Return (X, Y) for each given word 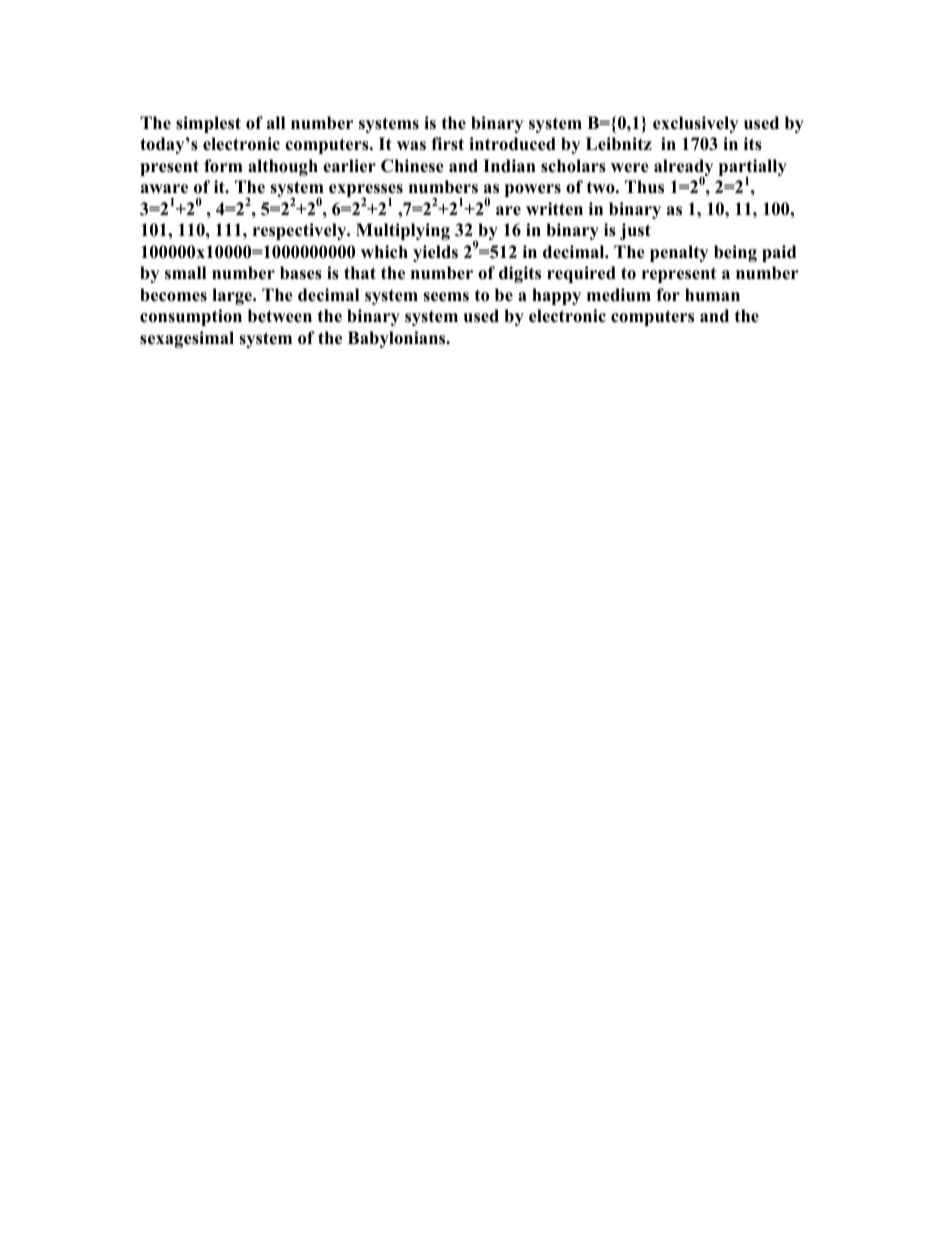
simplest (208, 124)
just (635, 231)
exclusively (695, 124)
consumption (191, 317)
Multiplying (403, 231)
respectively (301, 231)
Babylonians (398, 339)
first (447, 144)
